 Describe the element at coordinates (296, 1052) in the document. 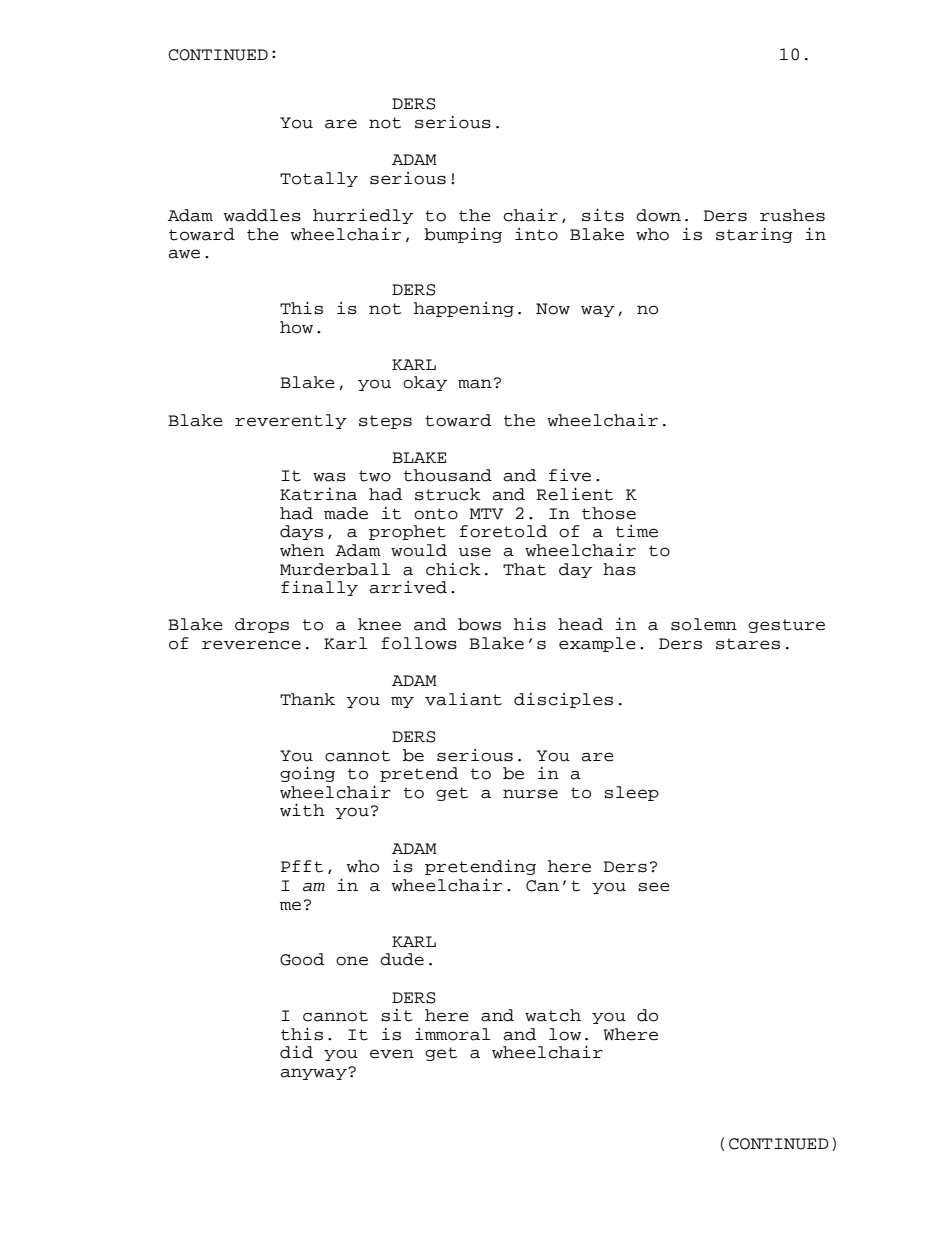

I see `did` at that location.
